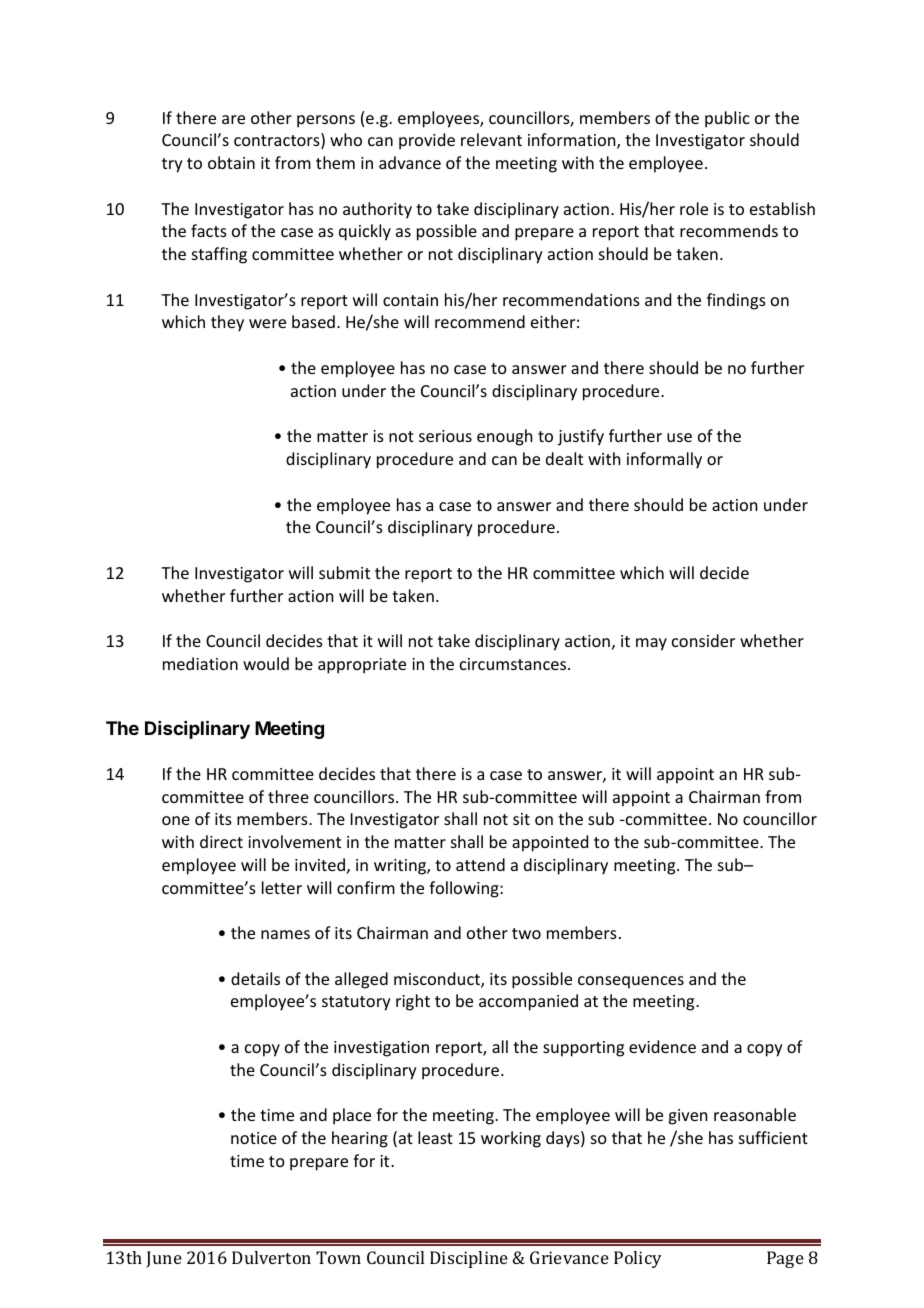 The image size is (924, 1308). I want to click on relevant, so click(491, 139).
